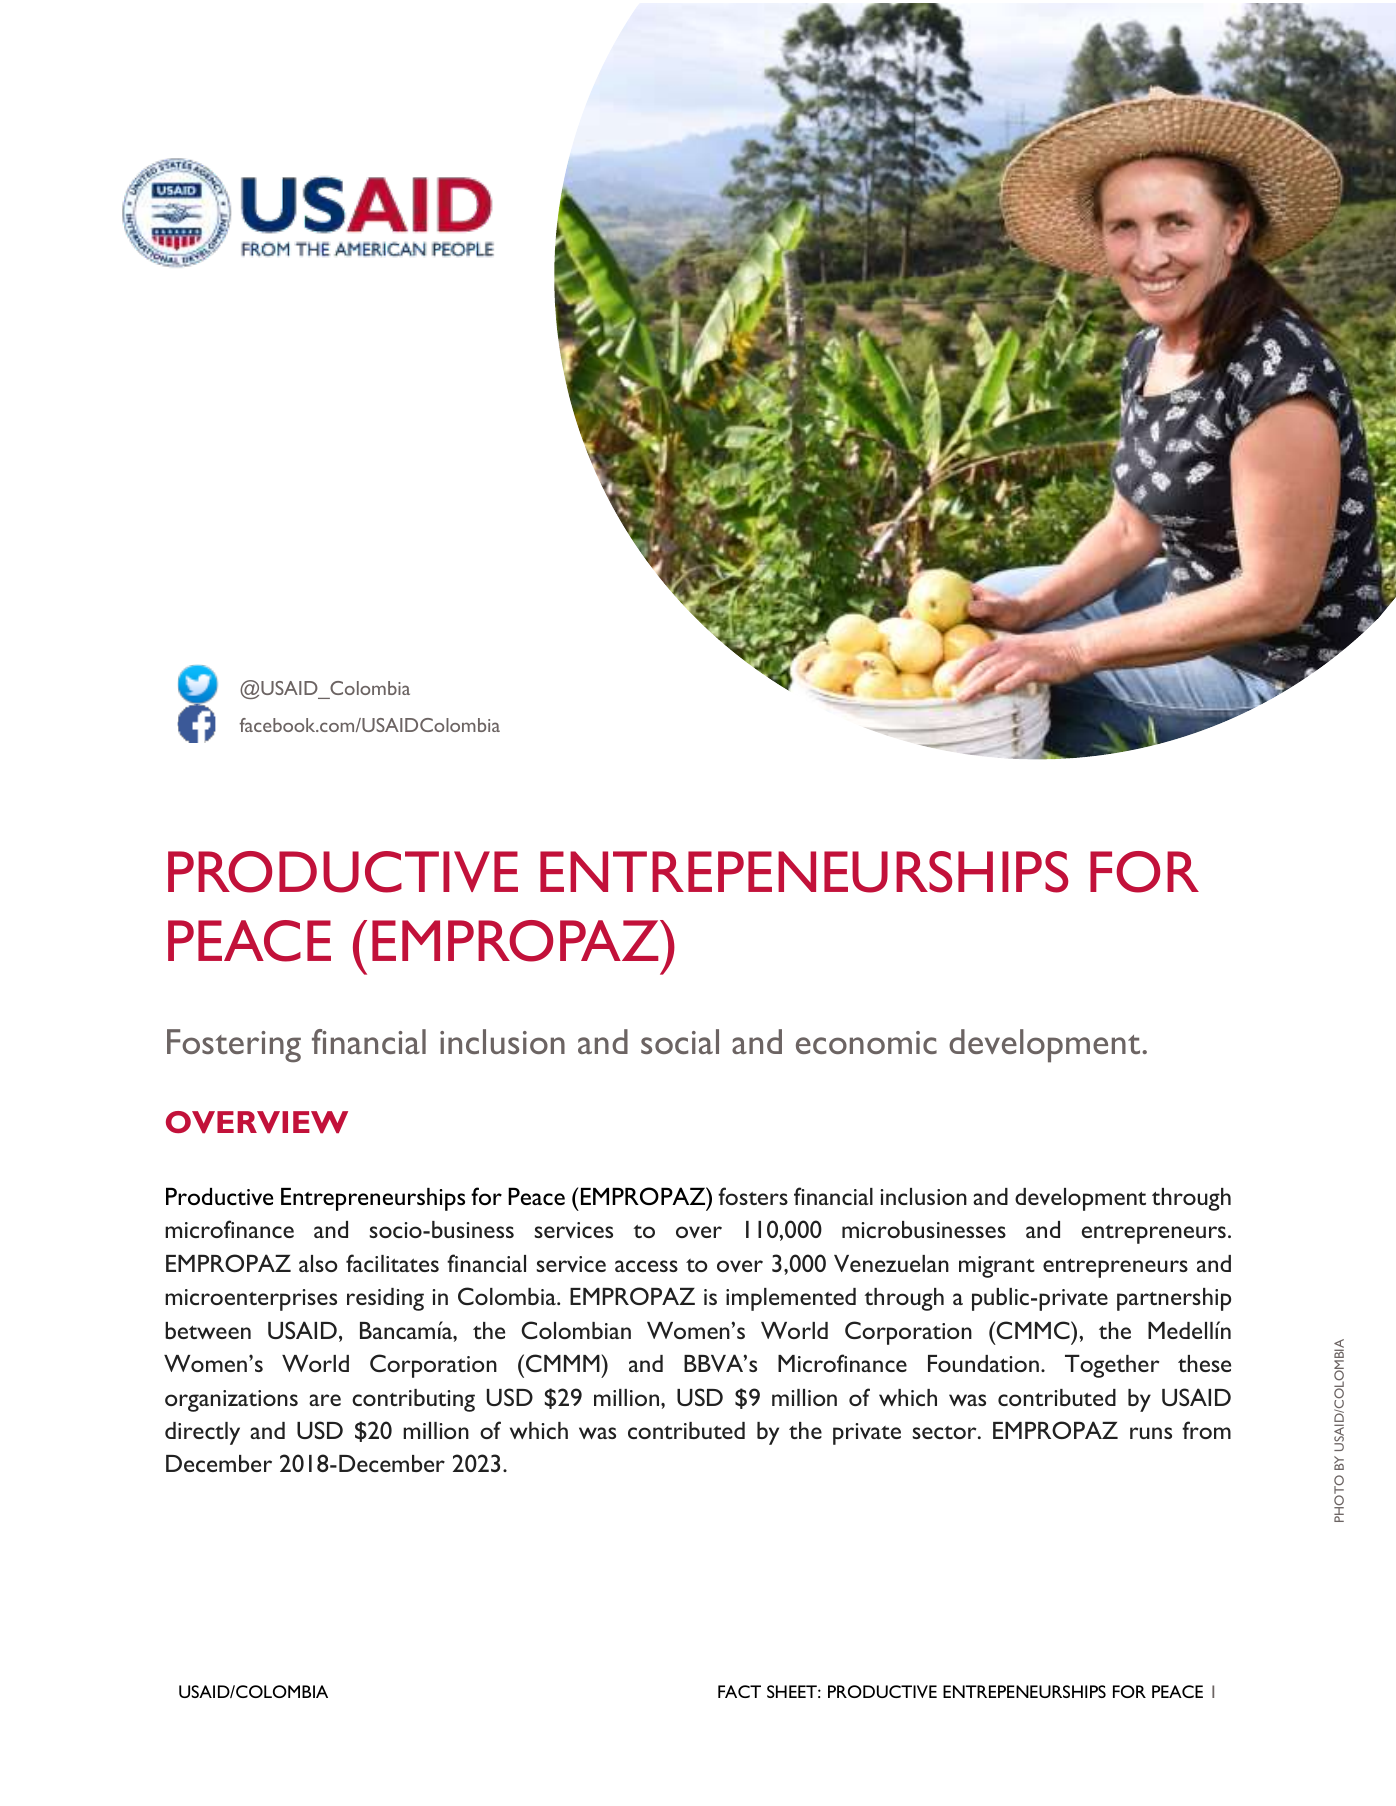 The image size is (1396, 1806). What do you see at coordinates (1206, 1430) in the image?
I see `from` at bounding box center [1206, 1430].
